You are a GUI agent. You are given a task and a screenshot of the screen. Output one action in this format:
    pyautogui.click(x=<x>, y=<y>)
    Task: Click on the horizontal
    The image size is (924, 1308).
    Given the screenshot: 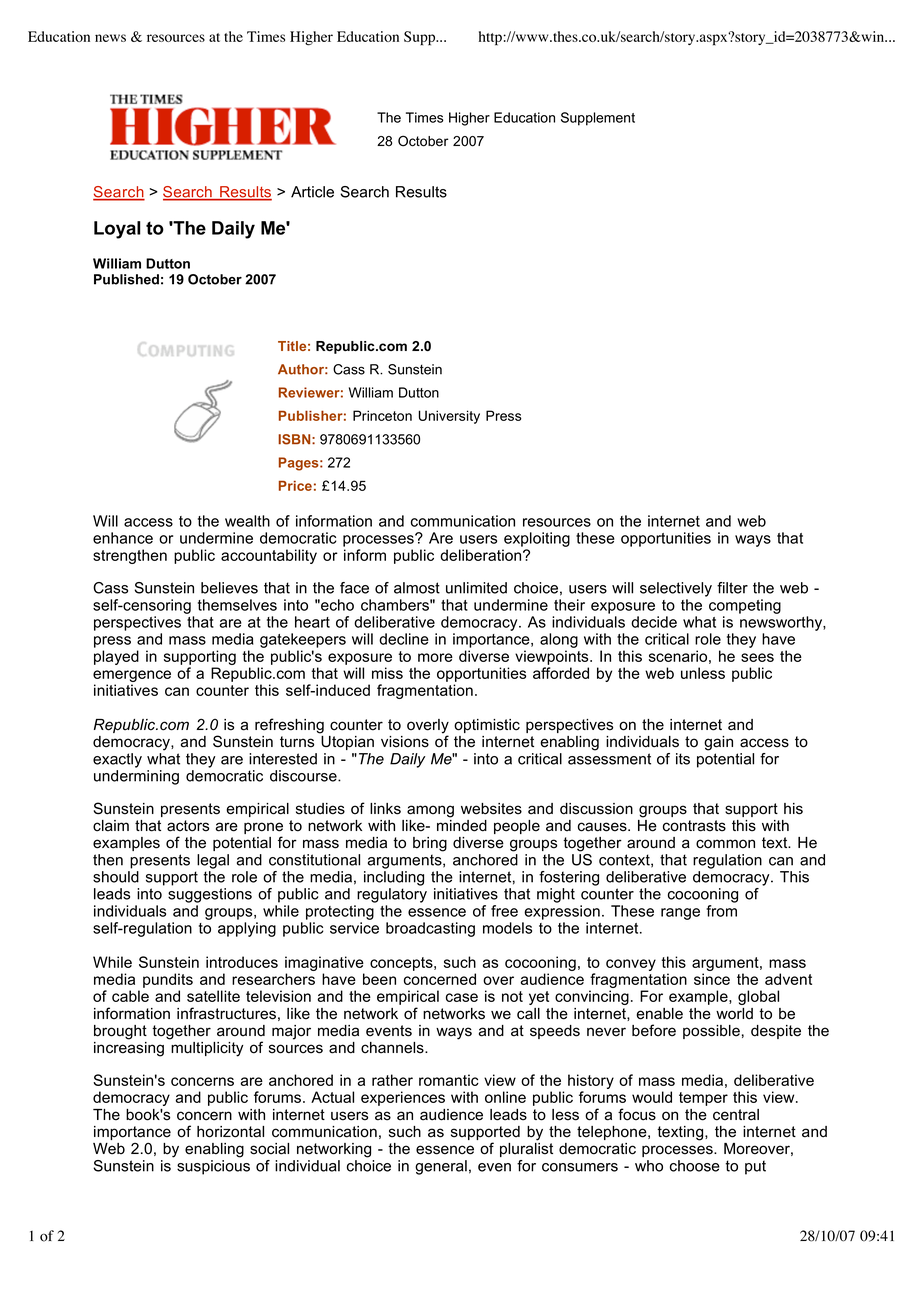 What is the action you would take?
    pyautogui.click(x=230, y=1132)
